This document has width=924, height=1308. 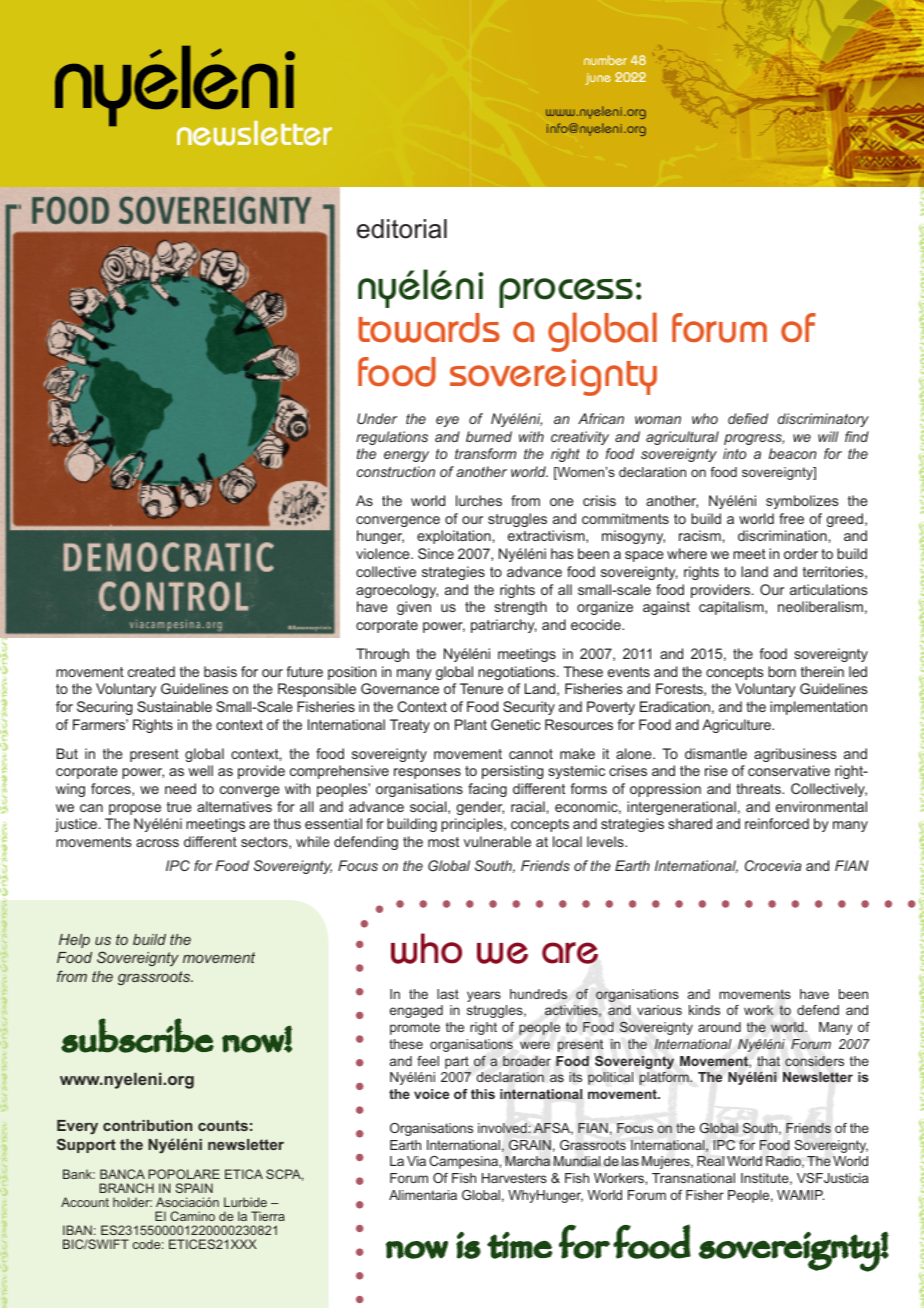 What do you see at coordinates (514, 1178) in the document?
I see `Harvesters` at bounding box center [514, 1178].
